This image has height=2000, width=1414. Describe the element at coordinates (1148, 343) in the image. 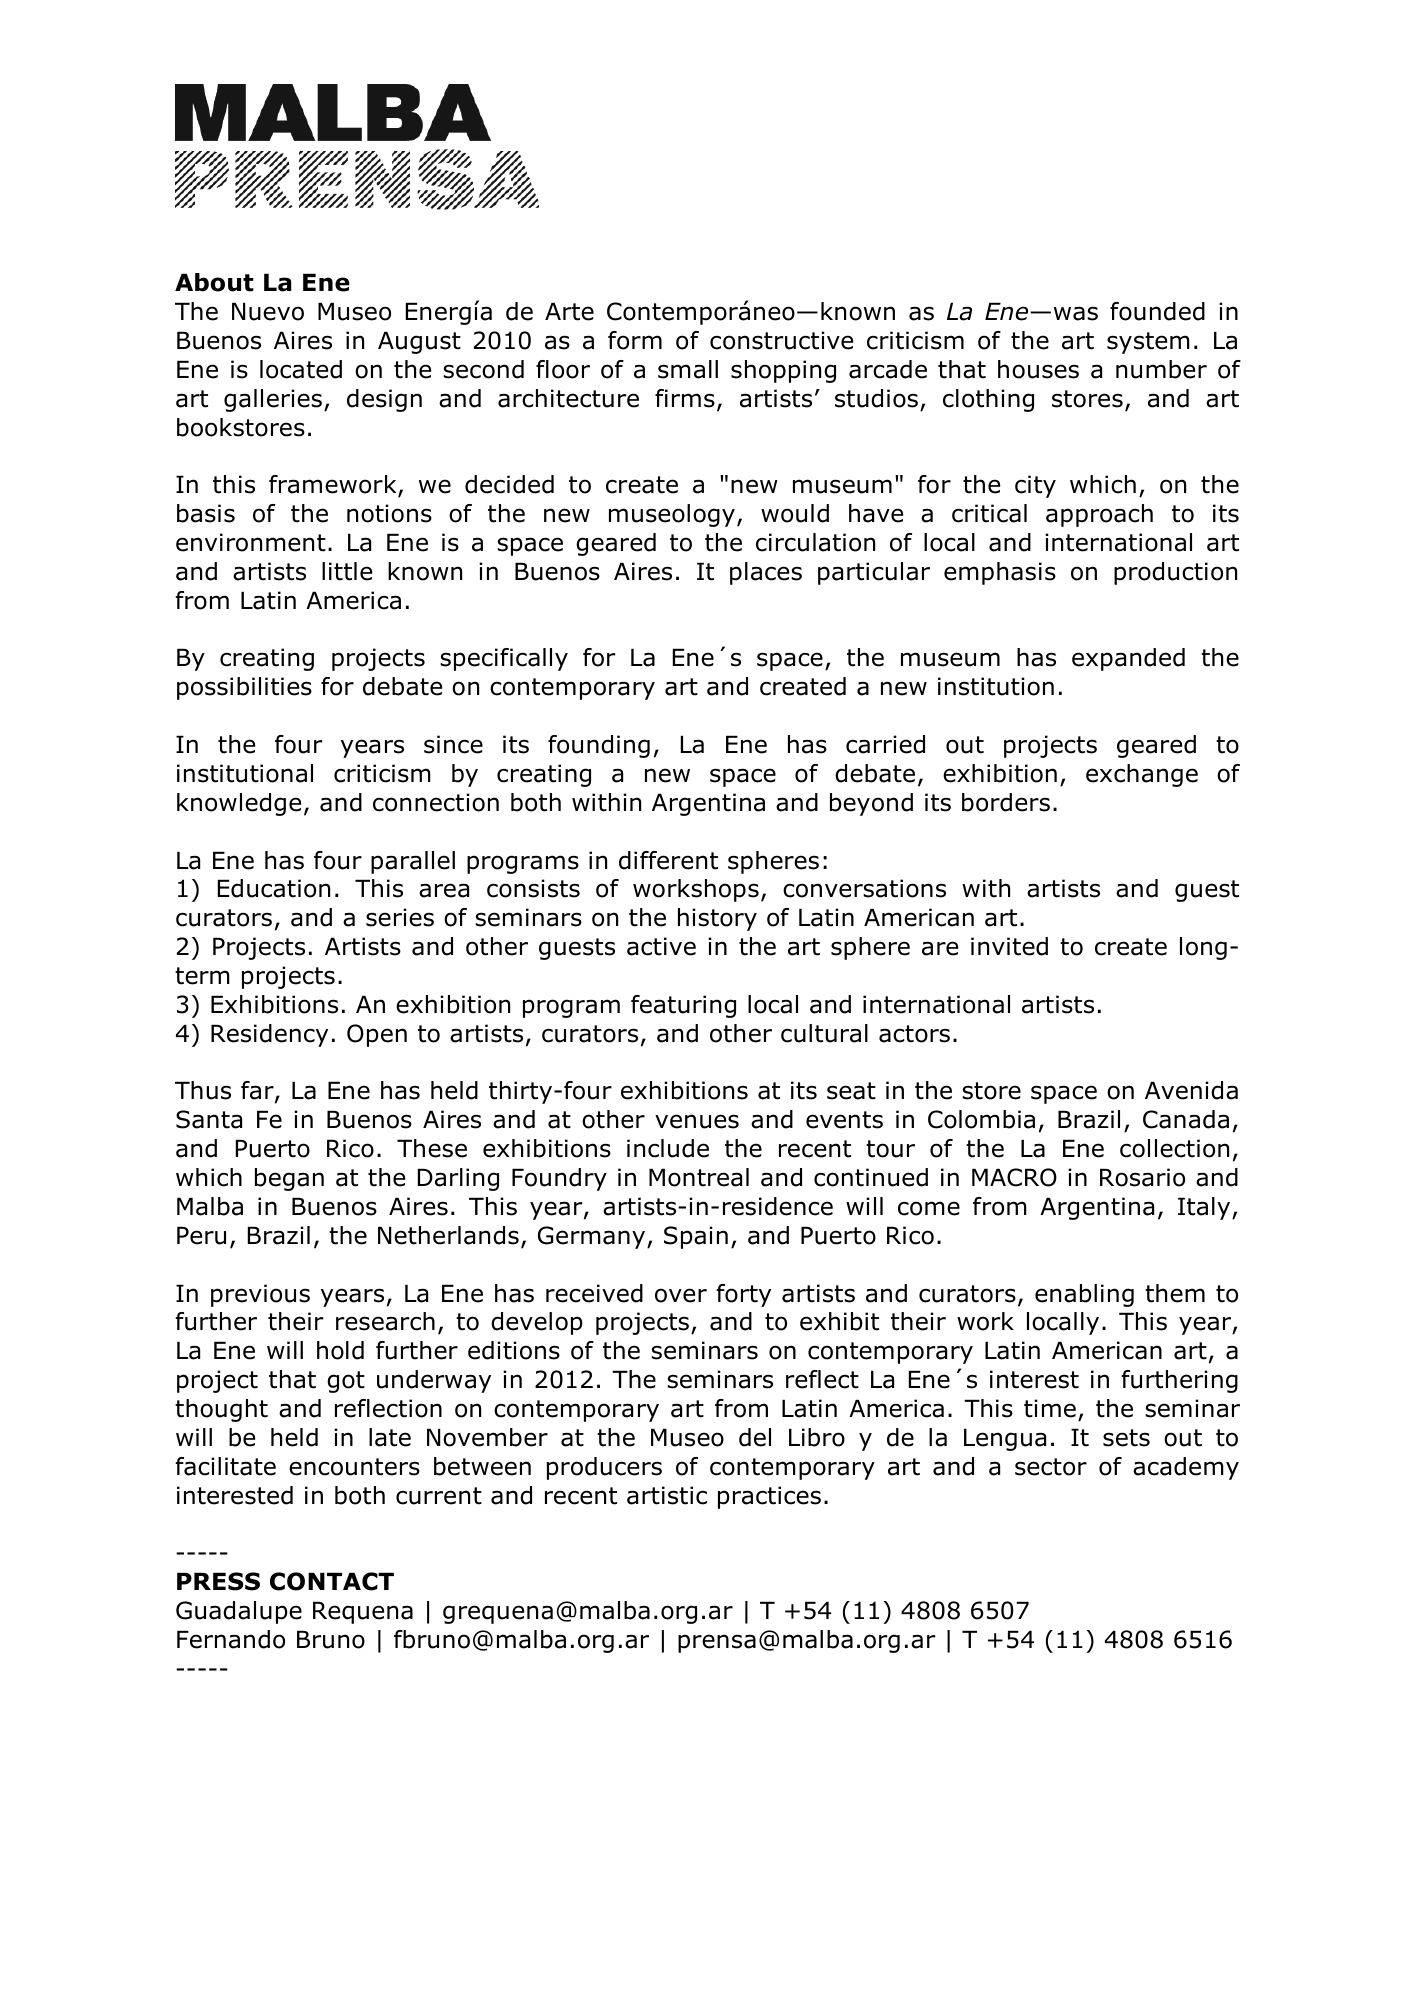

I see `system` at that location.
